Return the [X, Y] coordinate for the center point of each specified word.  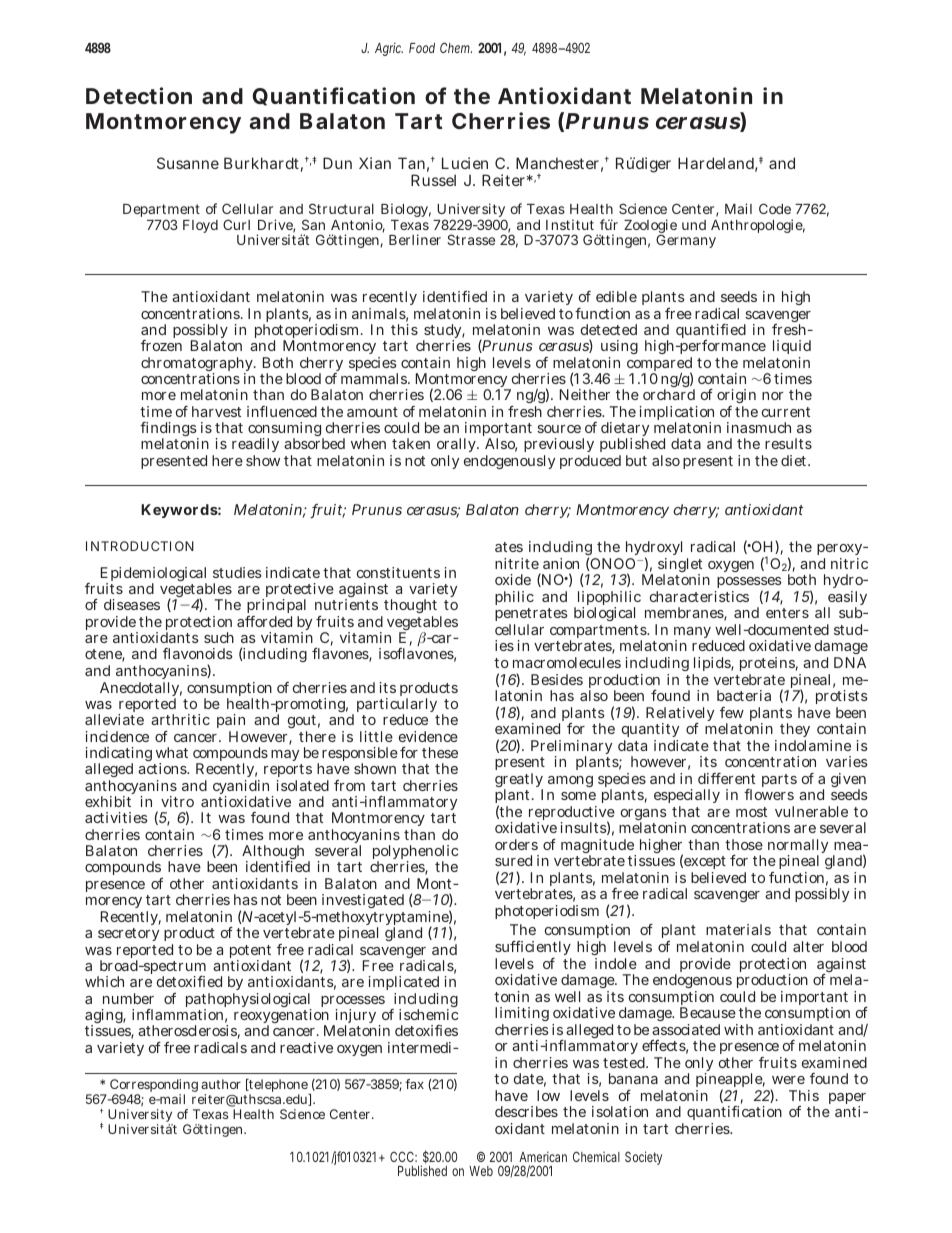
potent [250, 953]
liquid [792, 349]
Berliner [415, 239]
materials [738, 929]
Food [422, 48]
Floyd [200, 226]
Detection [139, 95]
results [788, 443]
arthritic [180, 719]
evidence [428, 736]
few [732, 712]
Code [775, 208]
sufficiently [533, 950]
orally [458, 447]
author [221, 1084]
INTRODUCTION [140, 546]
